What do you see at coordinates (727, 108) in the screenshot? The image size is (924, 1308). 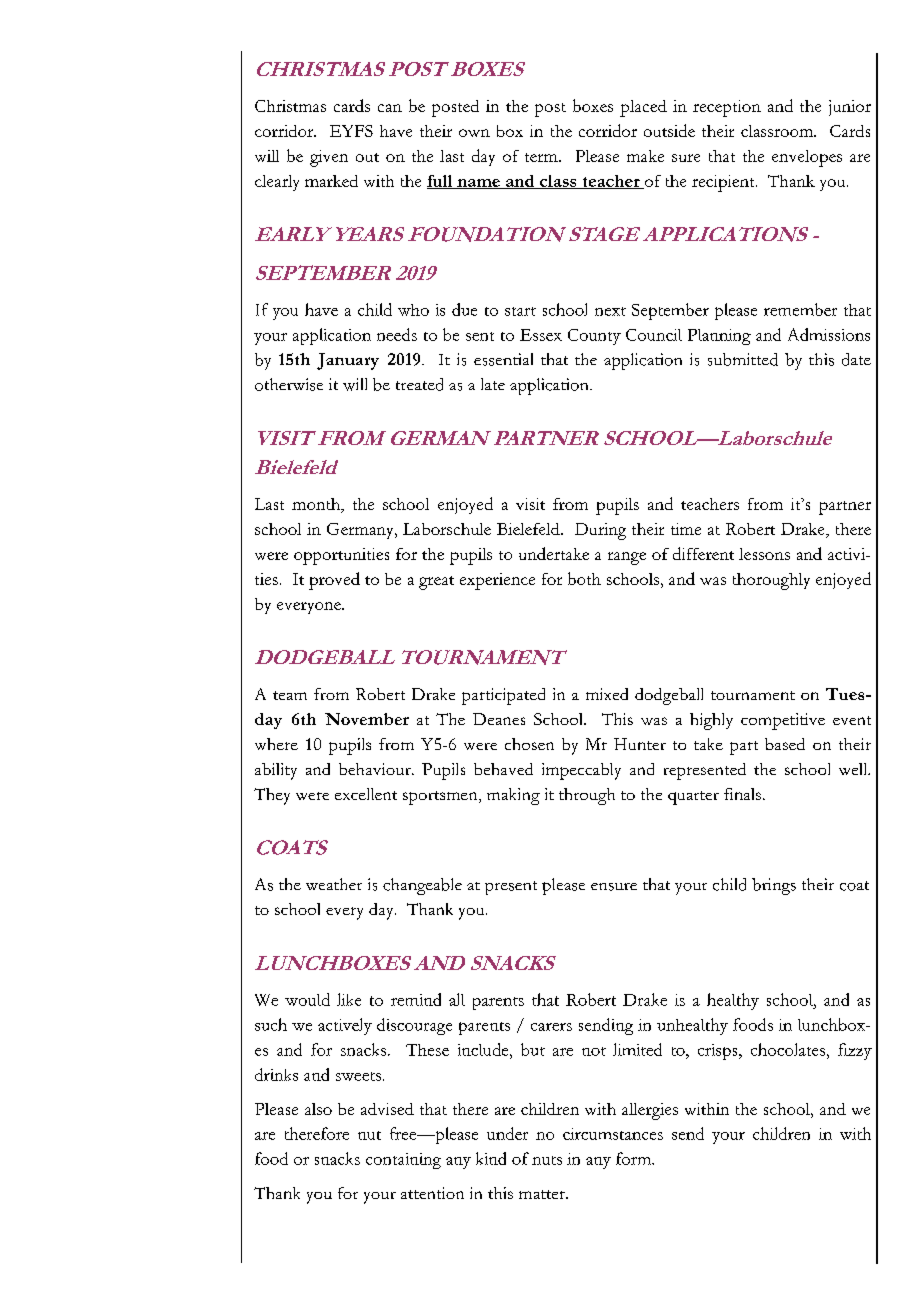 I see `reception` at bounding box center [727, 108].
